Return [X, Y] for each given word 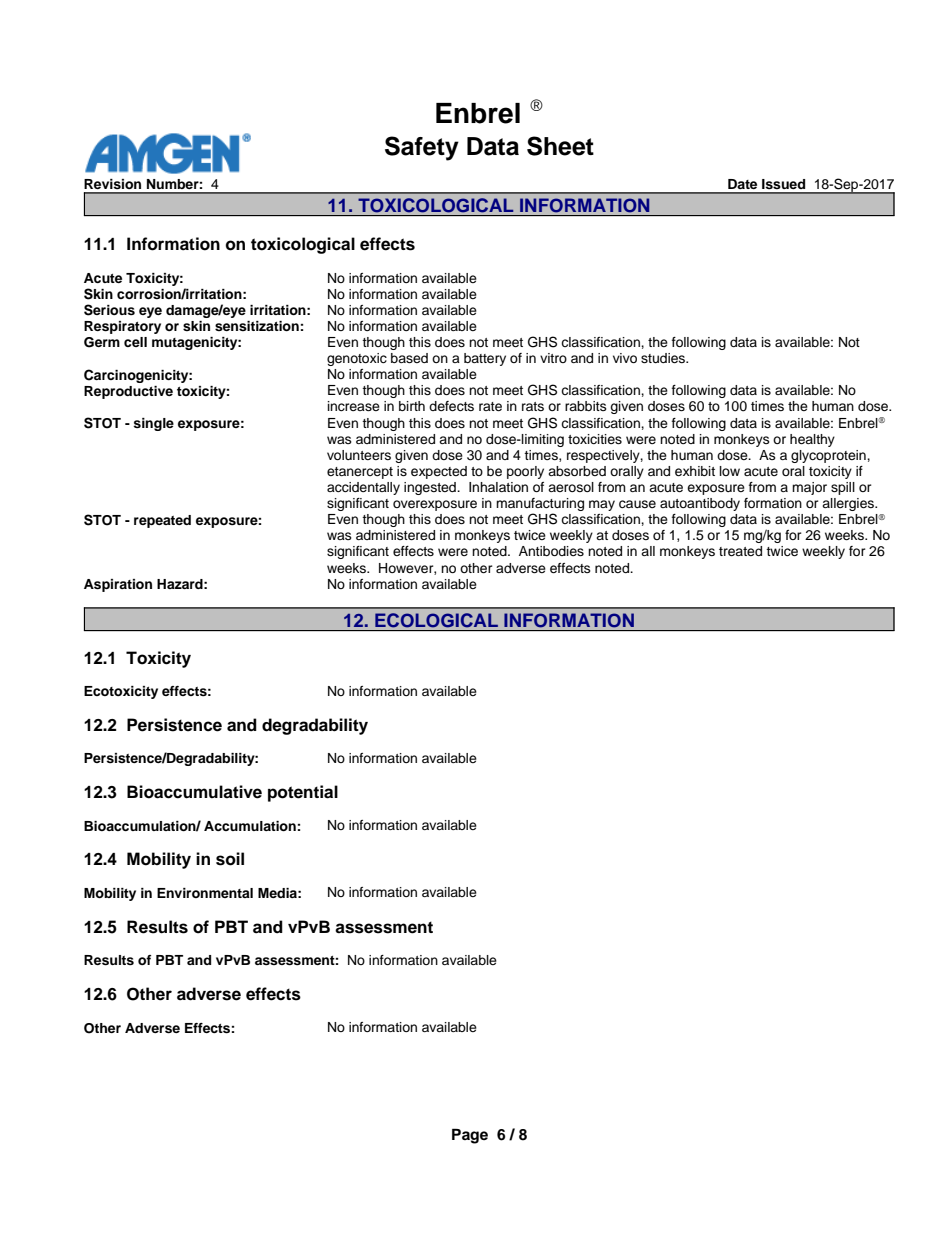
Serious [109, 310]
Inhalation [498, 487]
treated [740, 551]
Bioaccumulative [194, 792]
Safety [422, 148]
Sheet [560, 146]
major [809, 488]
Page [470, 1136]
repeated [162, 521]
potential [303, 793]
